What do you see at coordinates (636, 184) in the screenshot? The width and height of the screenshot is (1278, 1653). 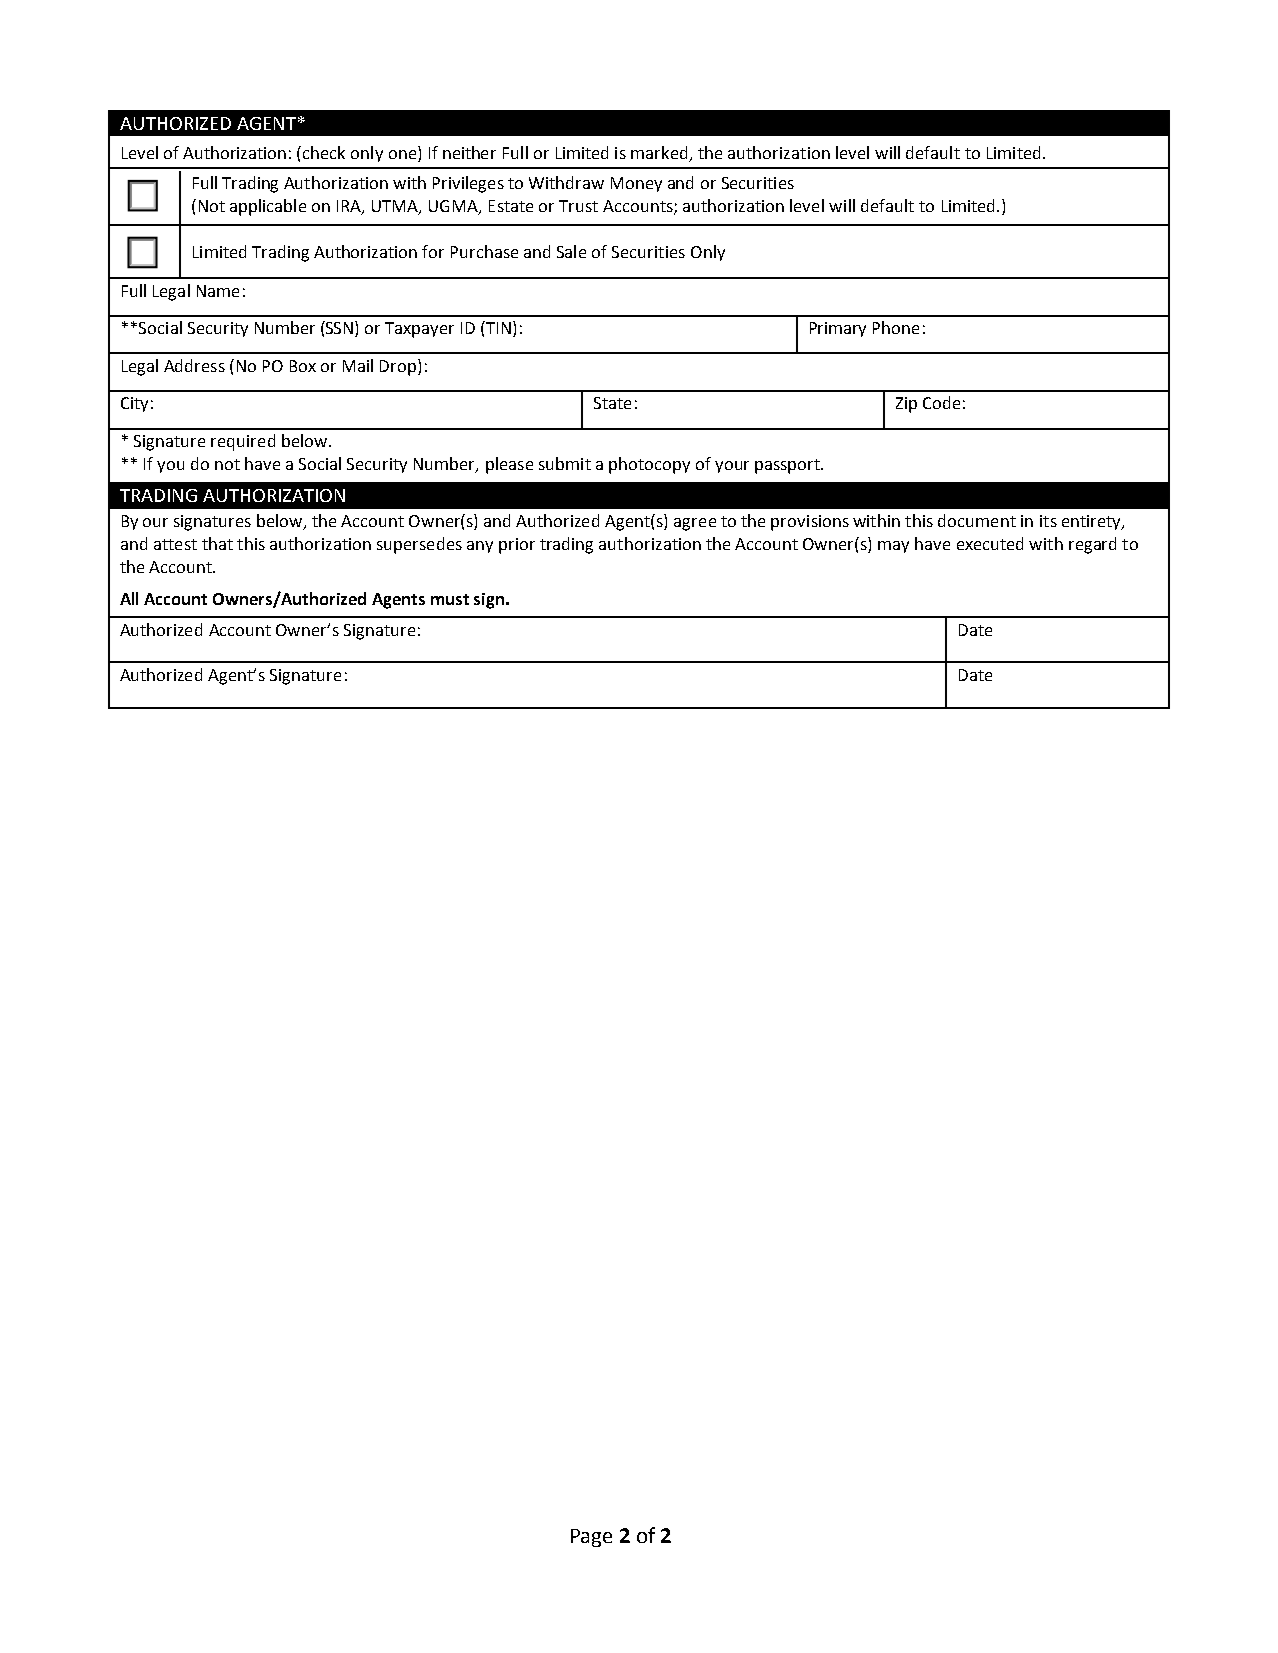 I see `Money` at bounding box center [636, 184].
